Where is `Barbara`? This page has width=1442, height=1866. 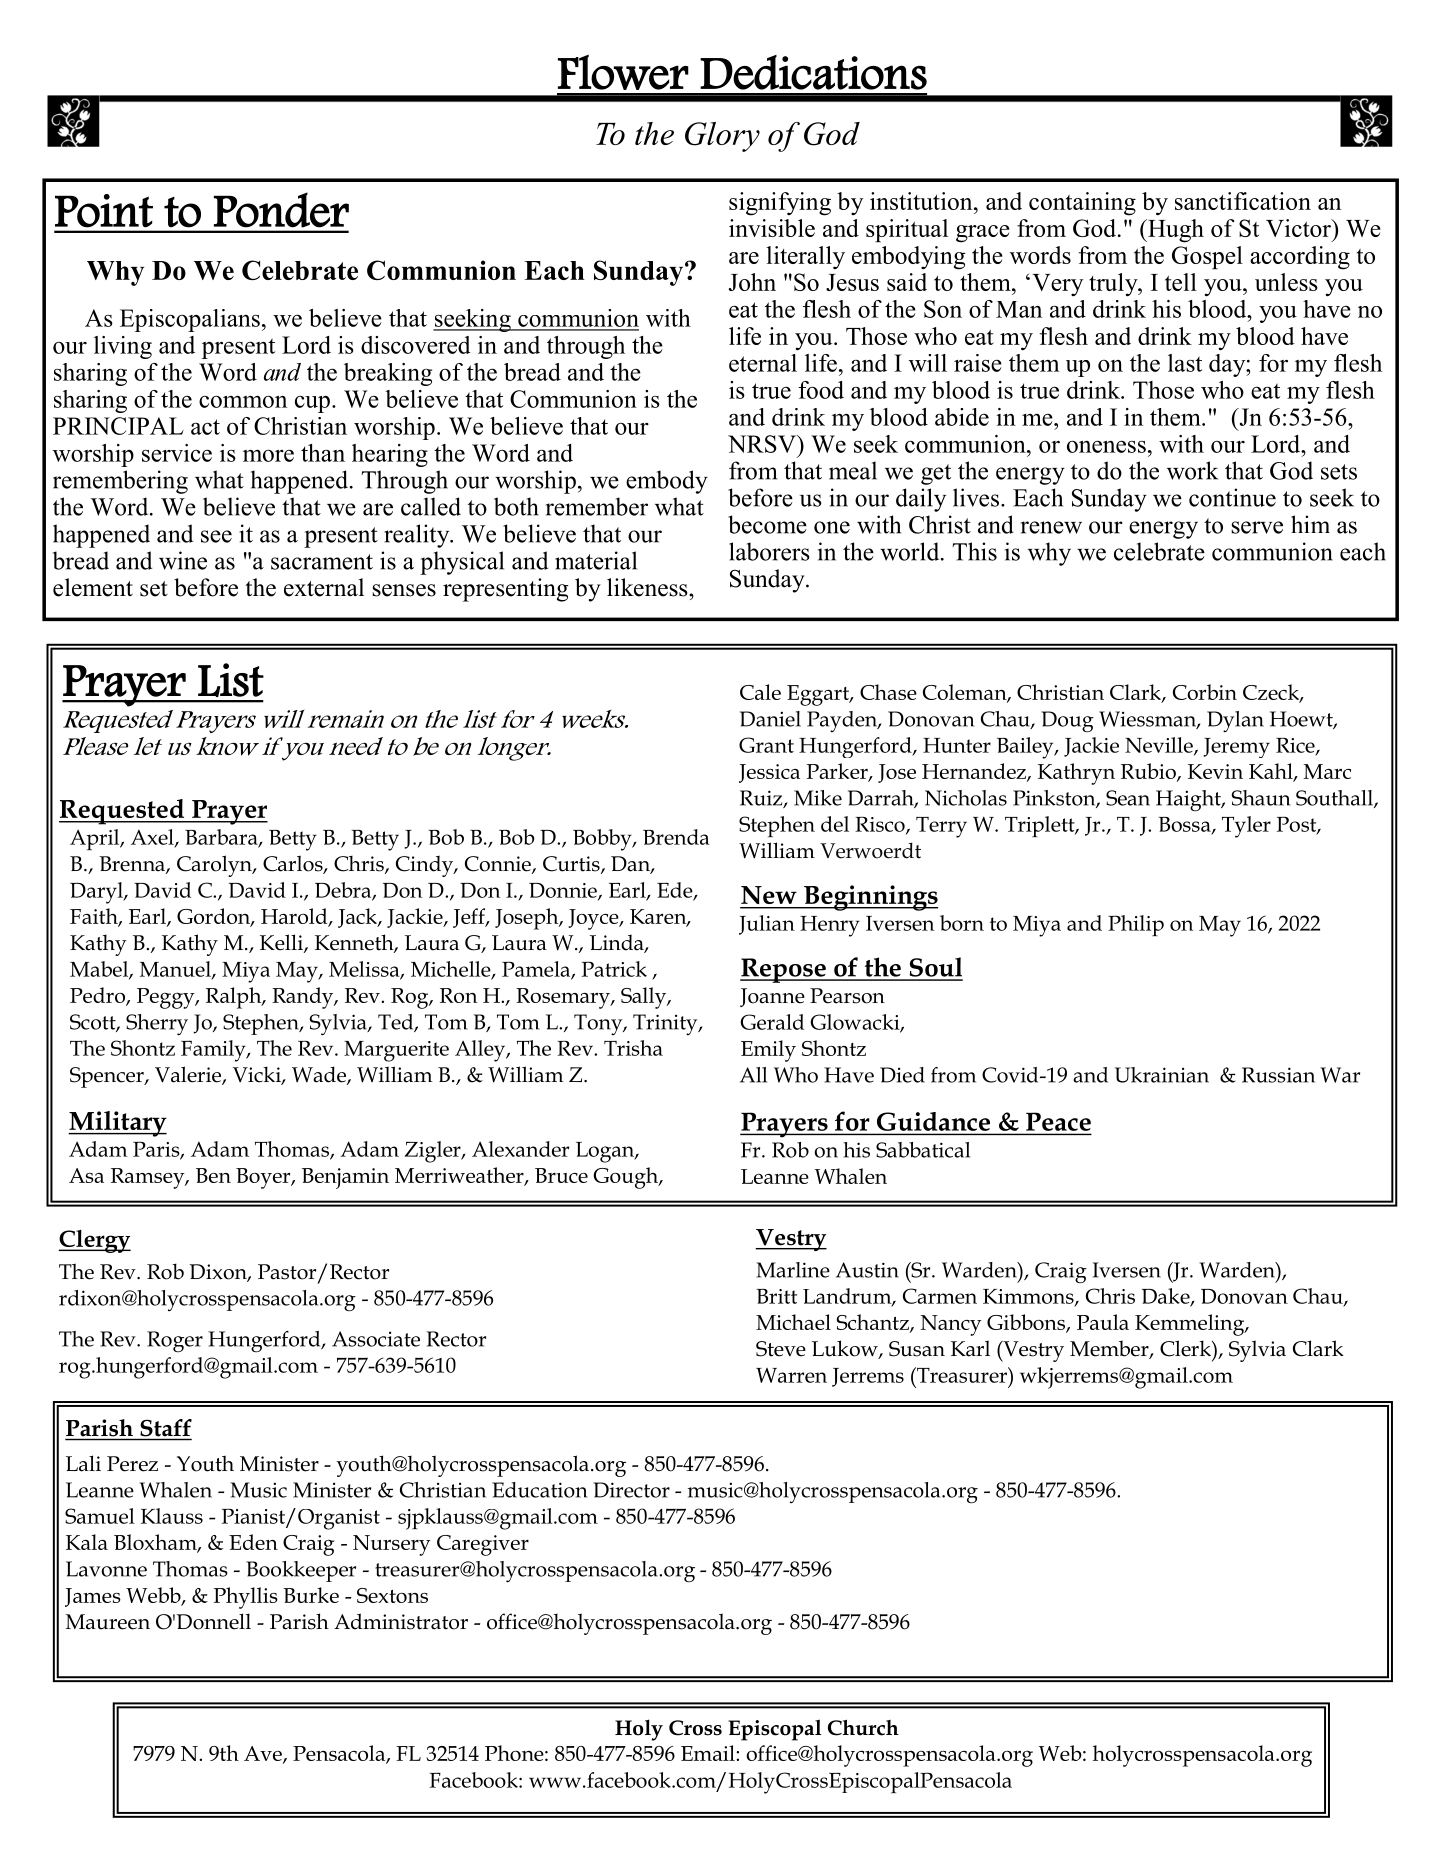
Barbara is located at coordinates (222, 838).
